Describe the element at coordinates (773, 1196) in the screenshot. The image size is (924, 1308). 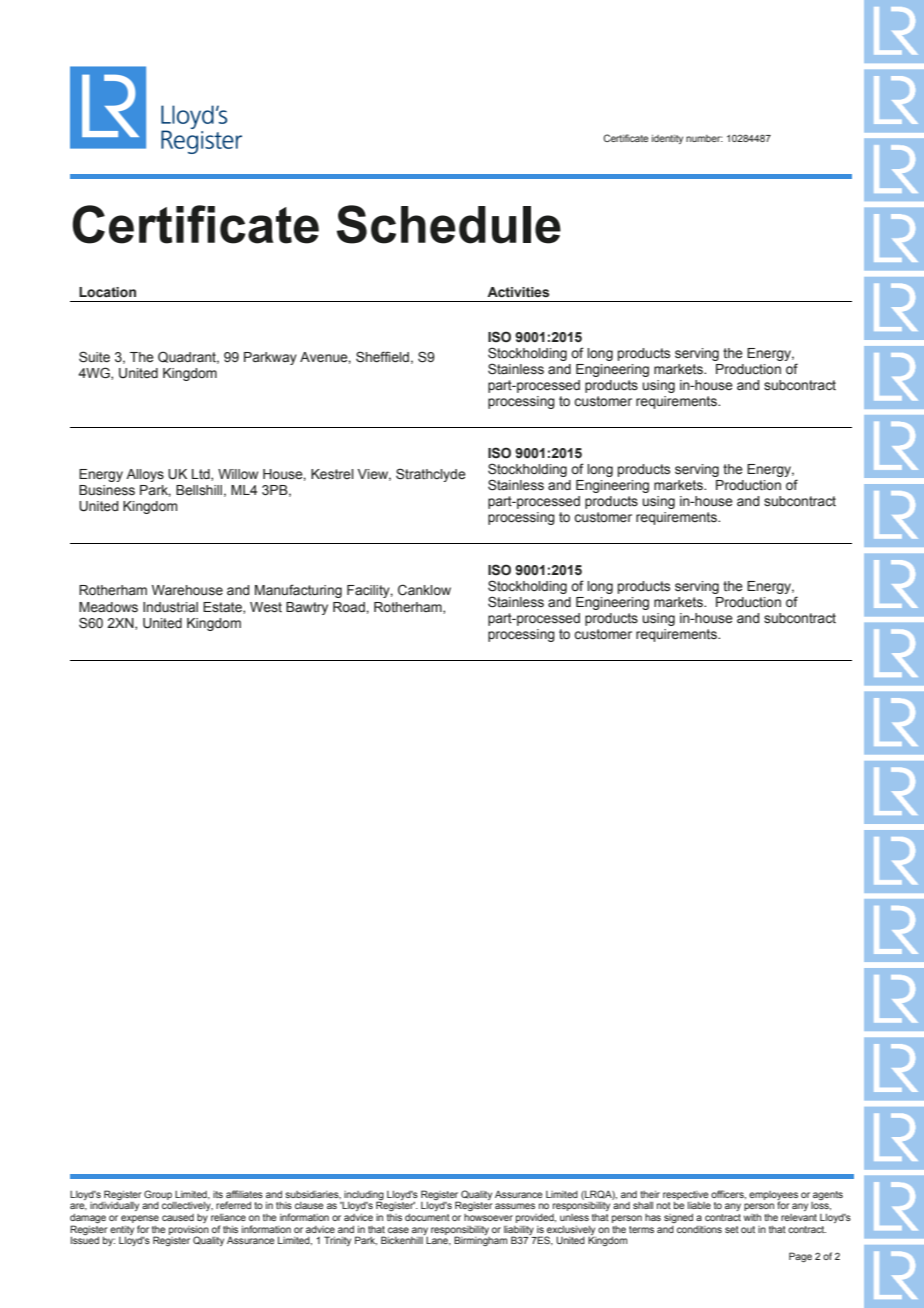
I see `employees` at that location.
